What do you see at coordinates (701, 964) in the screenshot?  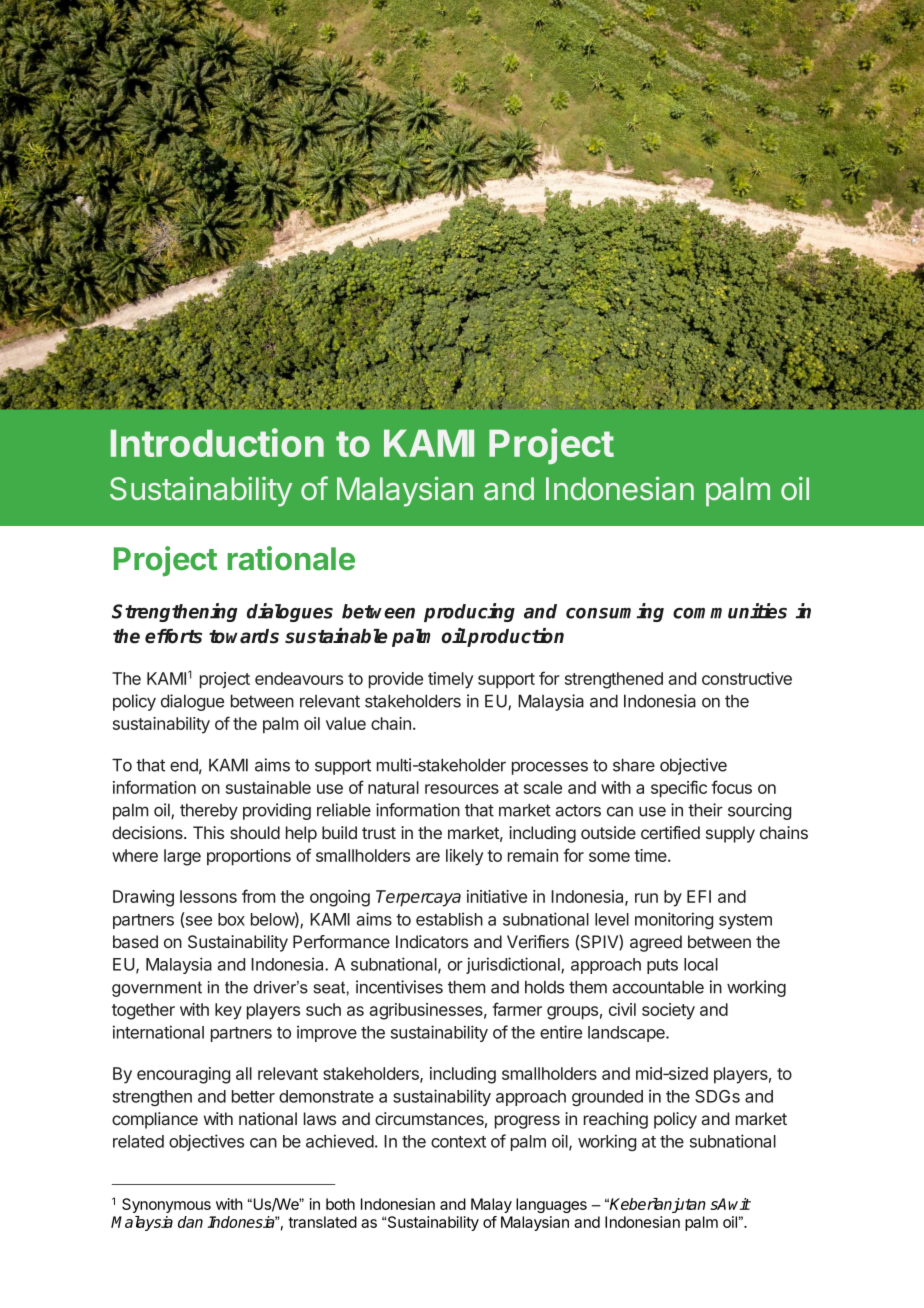 I see `local` at bounding box center [701, 964].
